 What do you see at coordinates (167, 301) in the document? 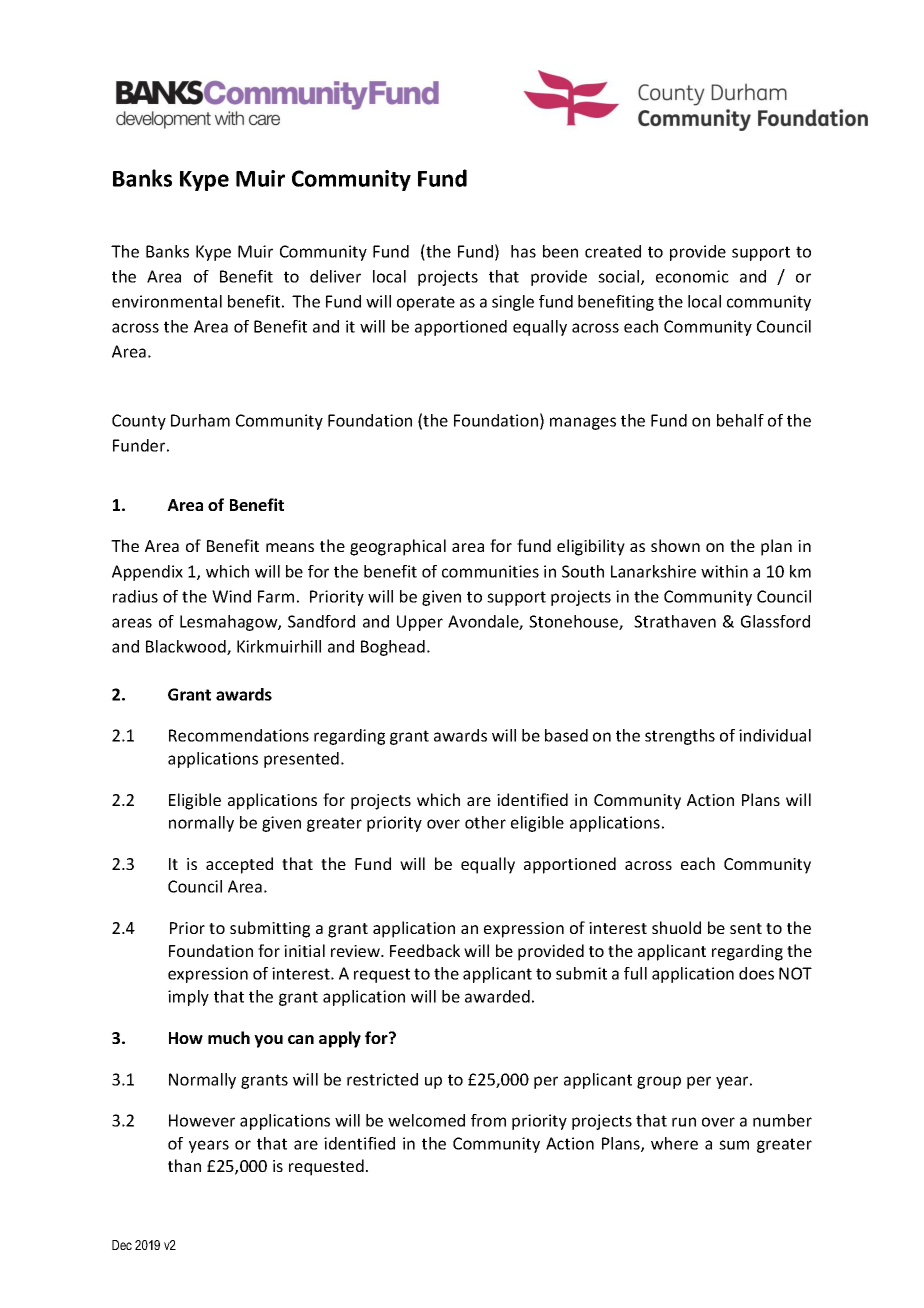
I see `environmental` at bounding box center [167, 301].
